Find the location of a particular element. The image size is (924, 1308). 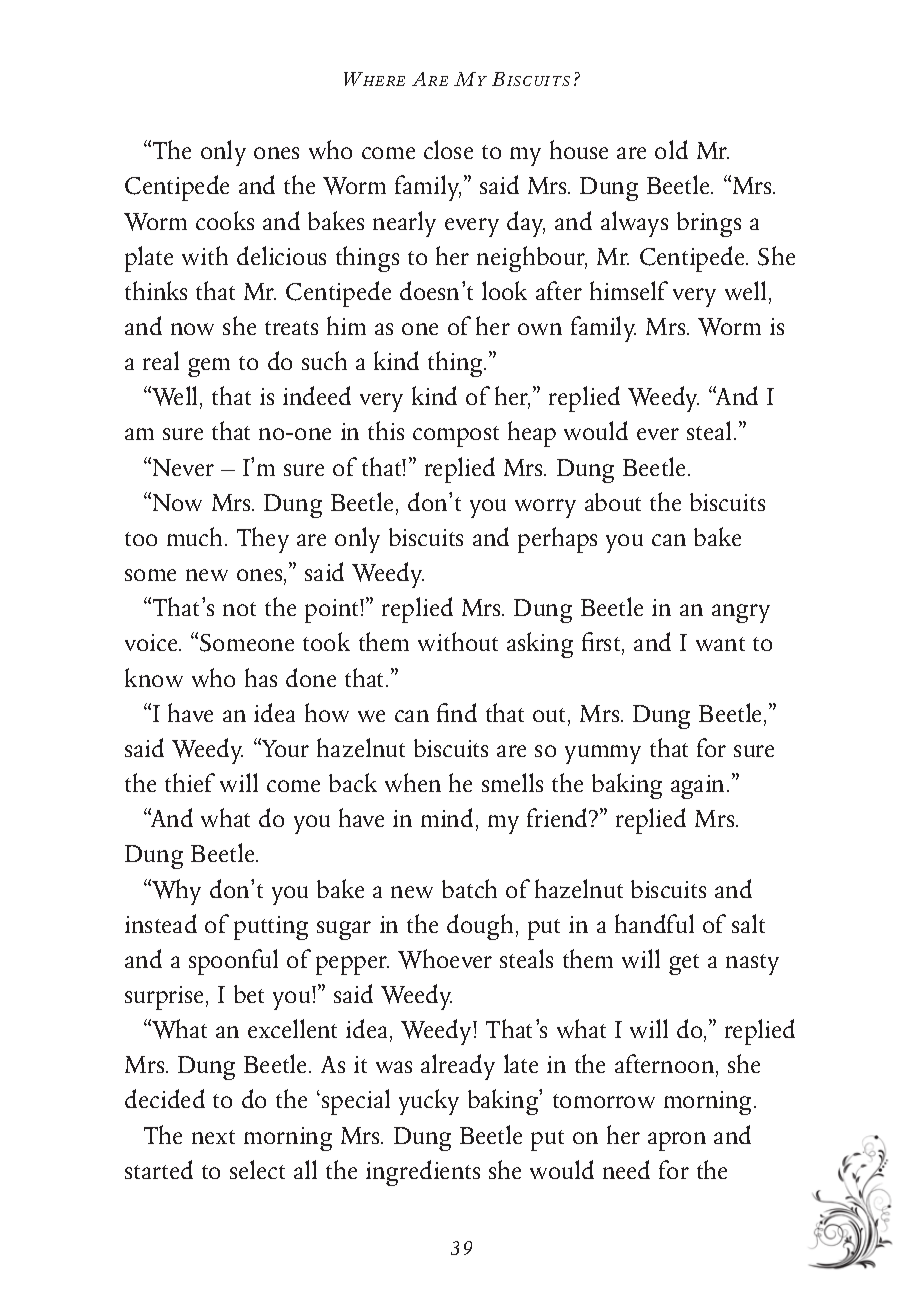

cooks is located at coordinates (225, 220).
